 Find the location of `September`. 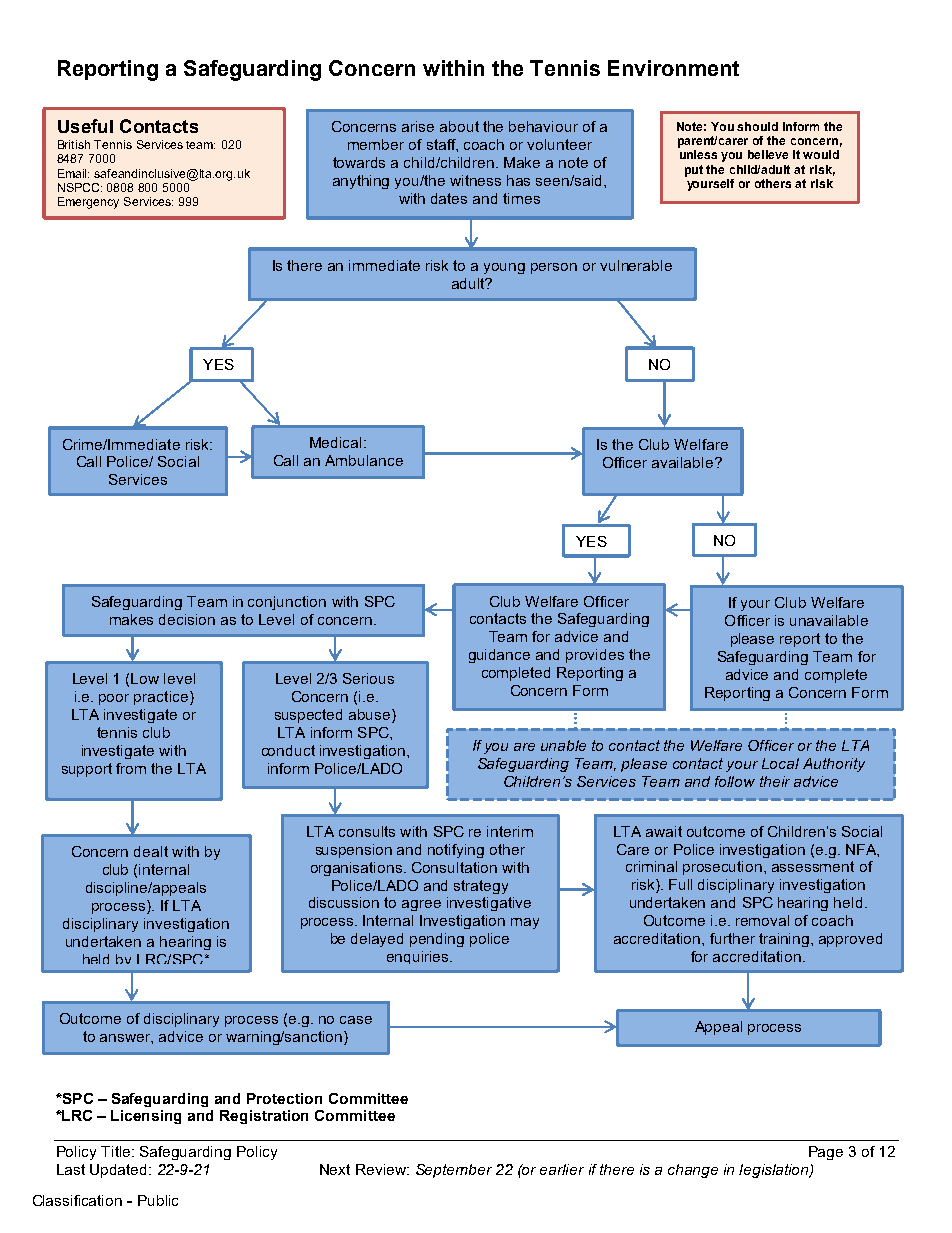

September is located at coordinates (454, 1171).
